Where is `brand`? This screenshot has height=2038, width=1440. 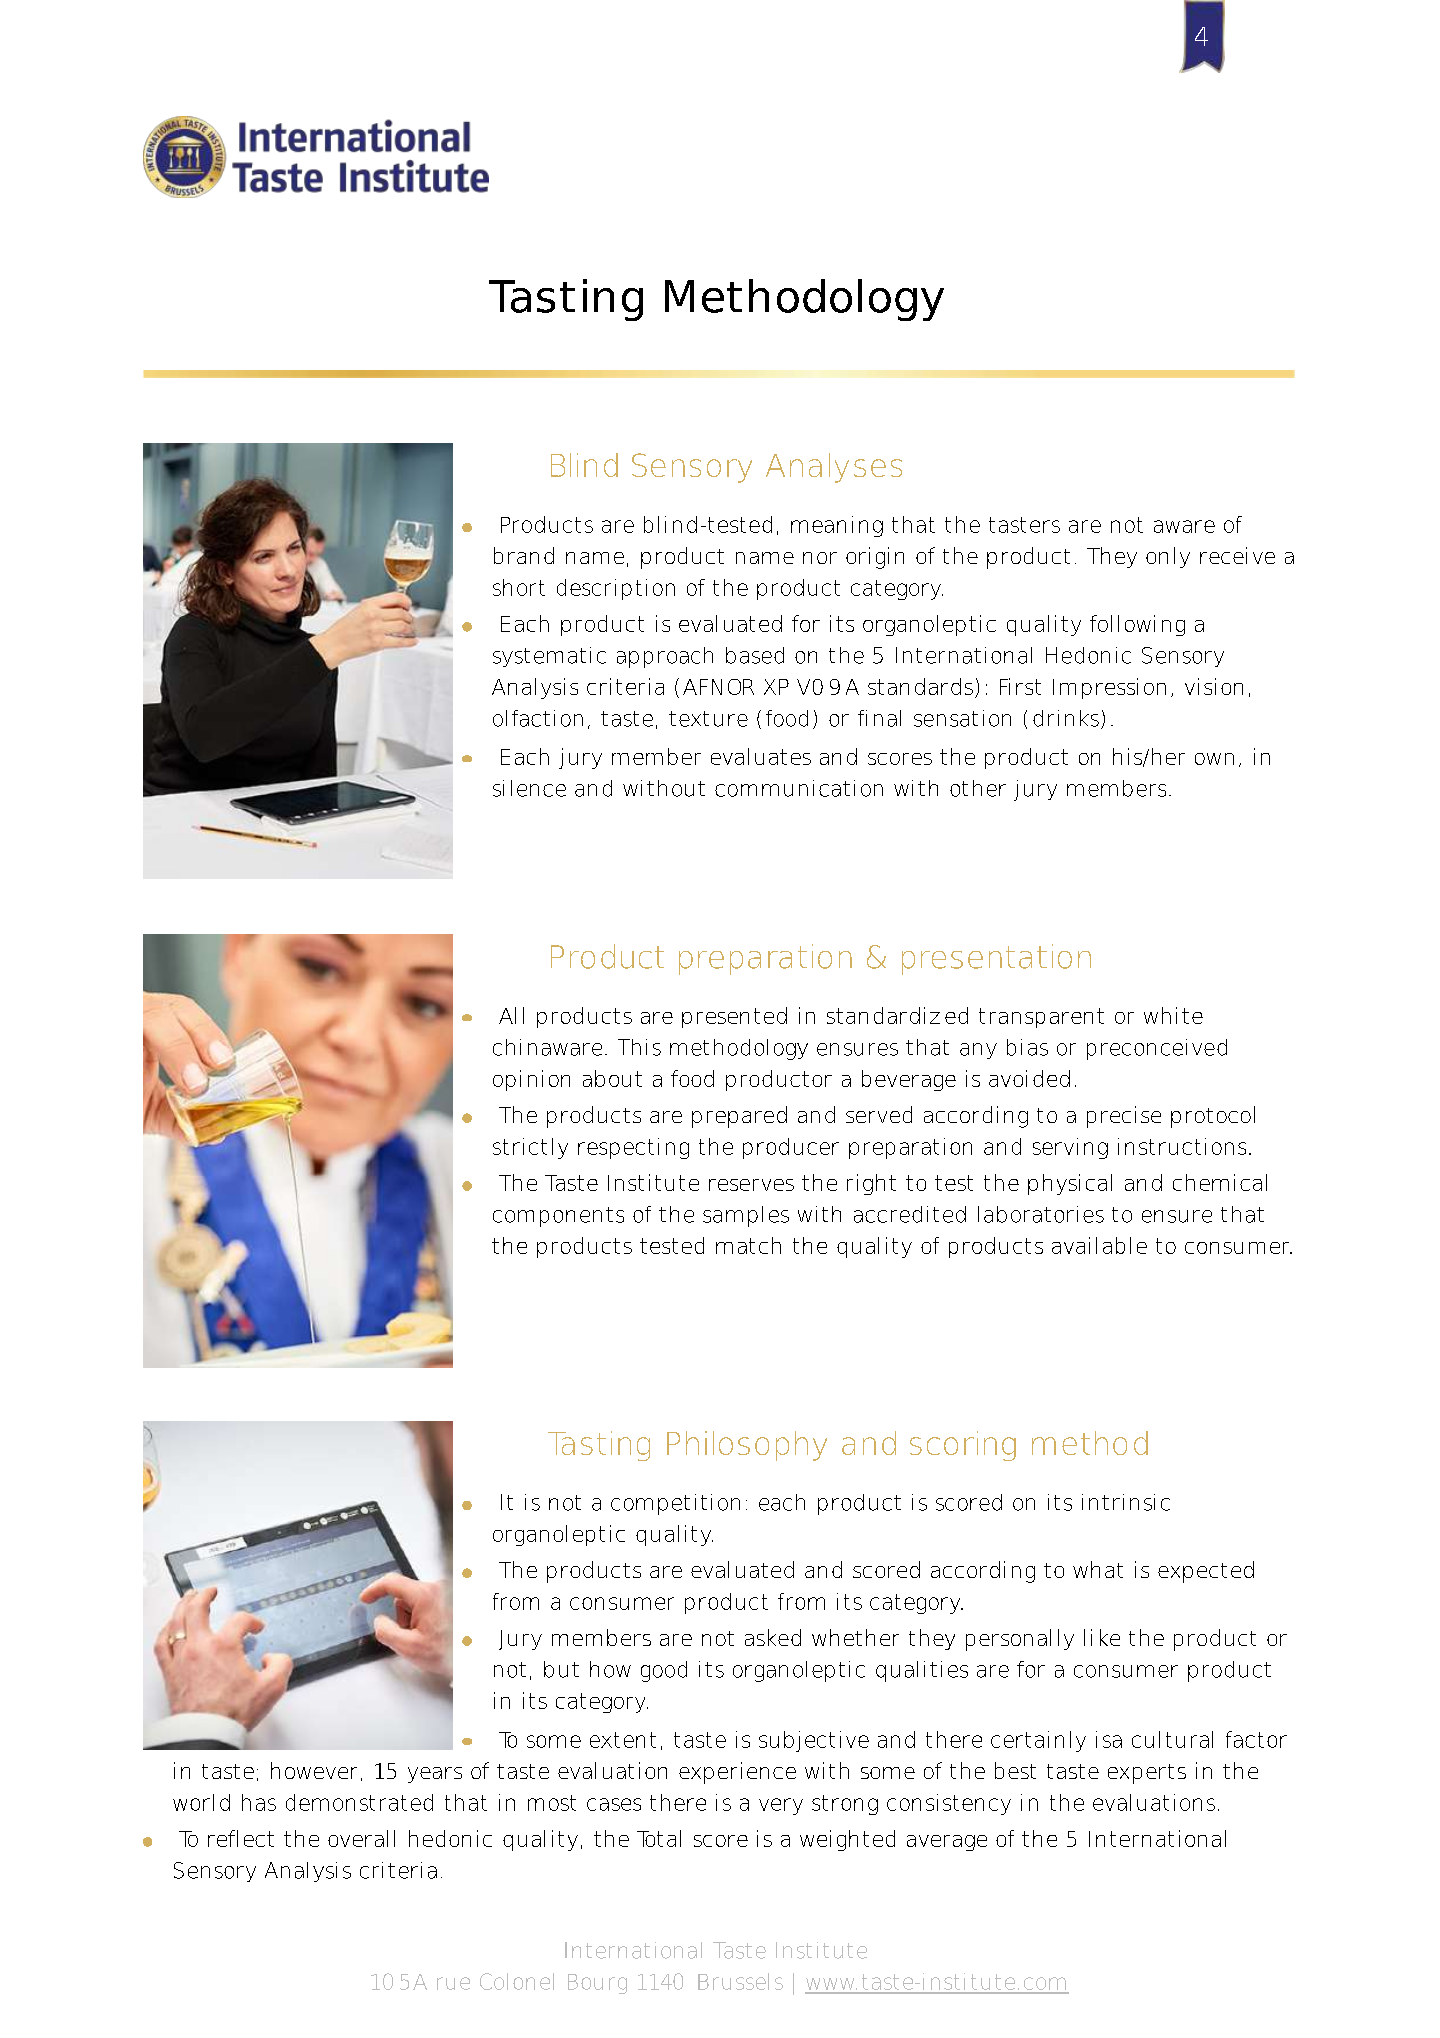
brand is located at coordinates (524, 555).
